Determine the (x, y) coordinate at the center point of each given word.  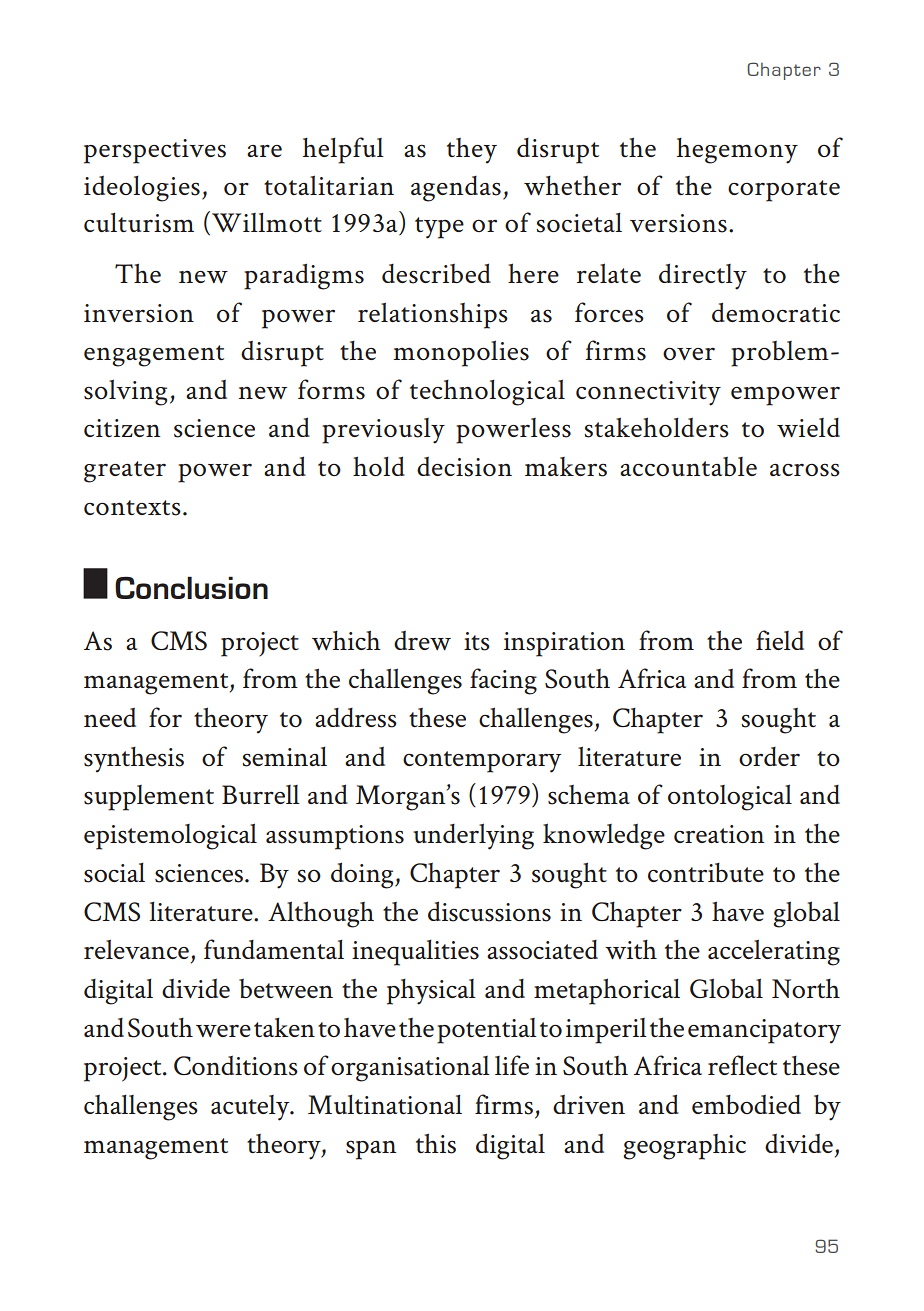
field (780, 640)
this (436, 1143)
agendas (456, 189)
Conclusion (191, 587)
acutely (251, 1108)
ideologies (142, 189)
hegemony (737, 151)
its (477, 641)
